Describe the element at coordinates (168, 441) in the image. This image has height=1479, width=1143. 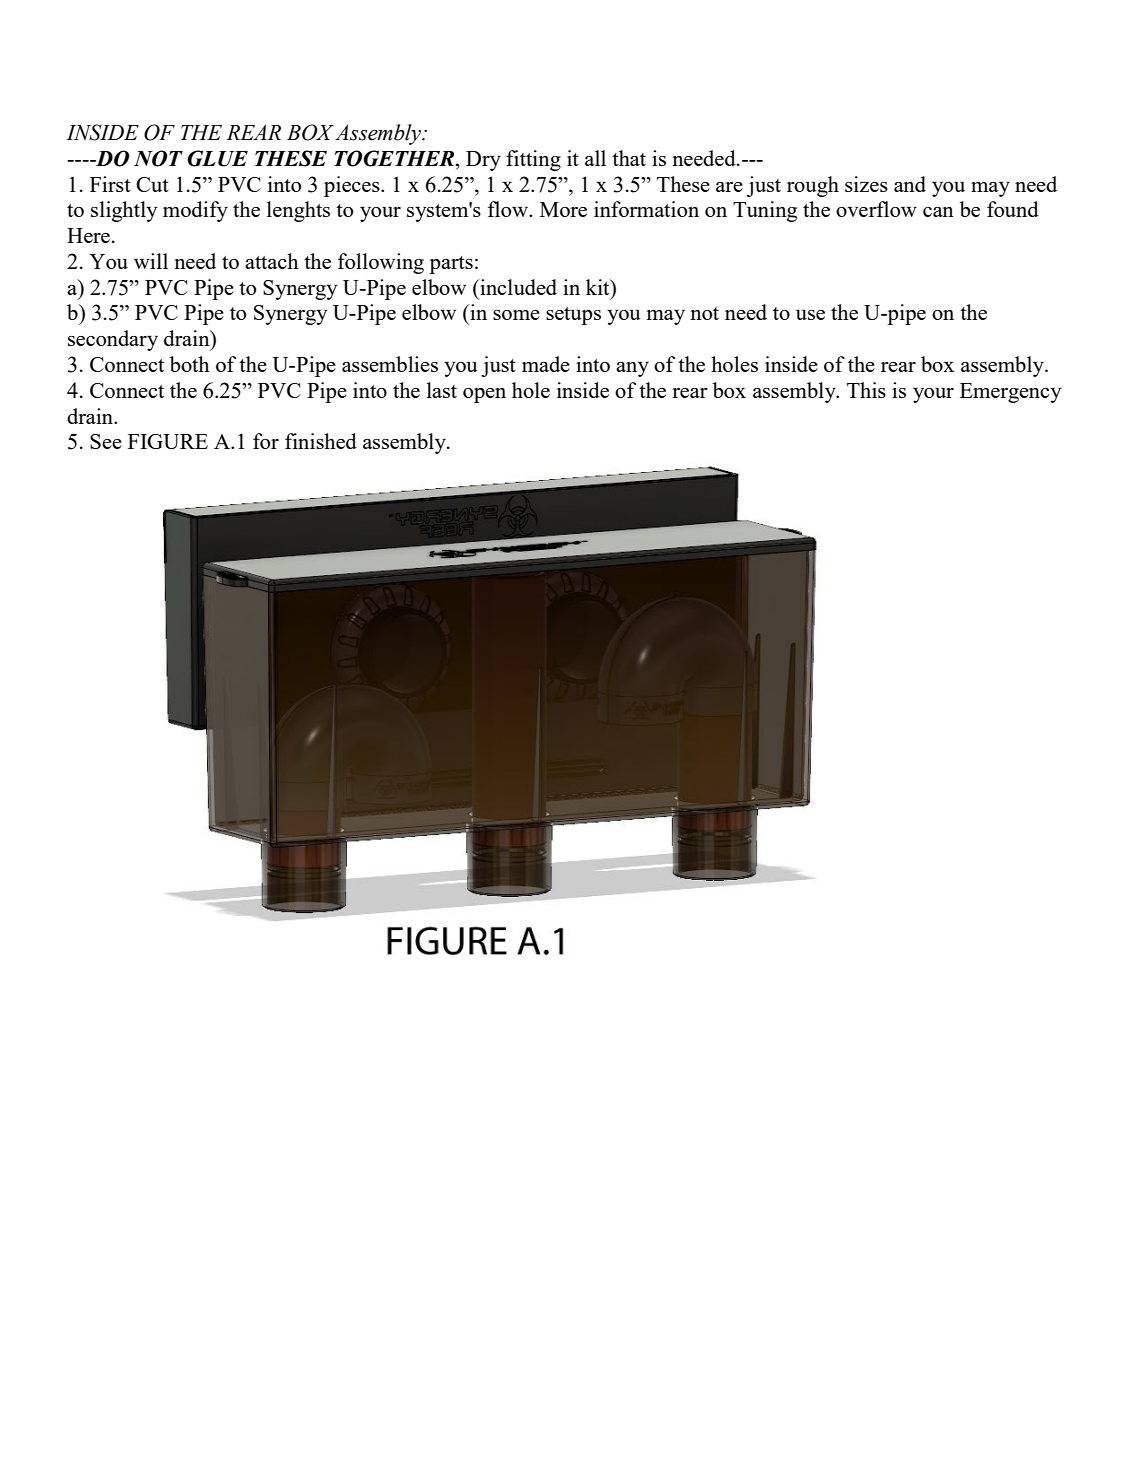
I see `FIGURE` at that location.
